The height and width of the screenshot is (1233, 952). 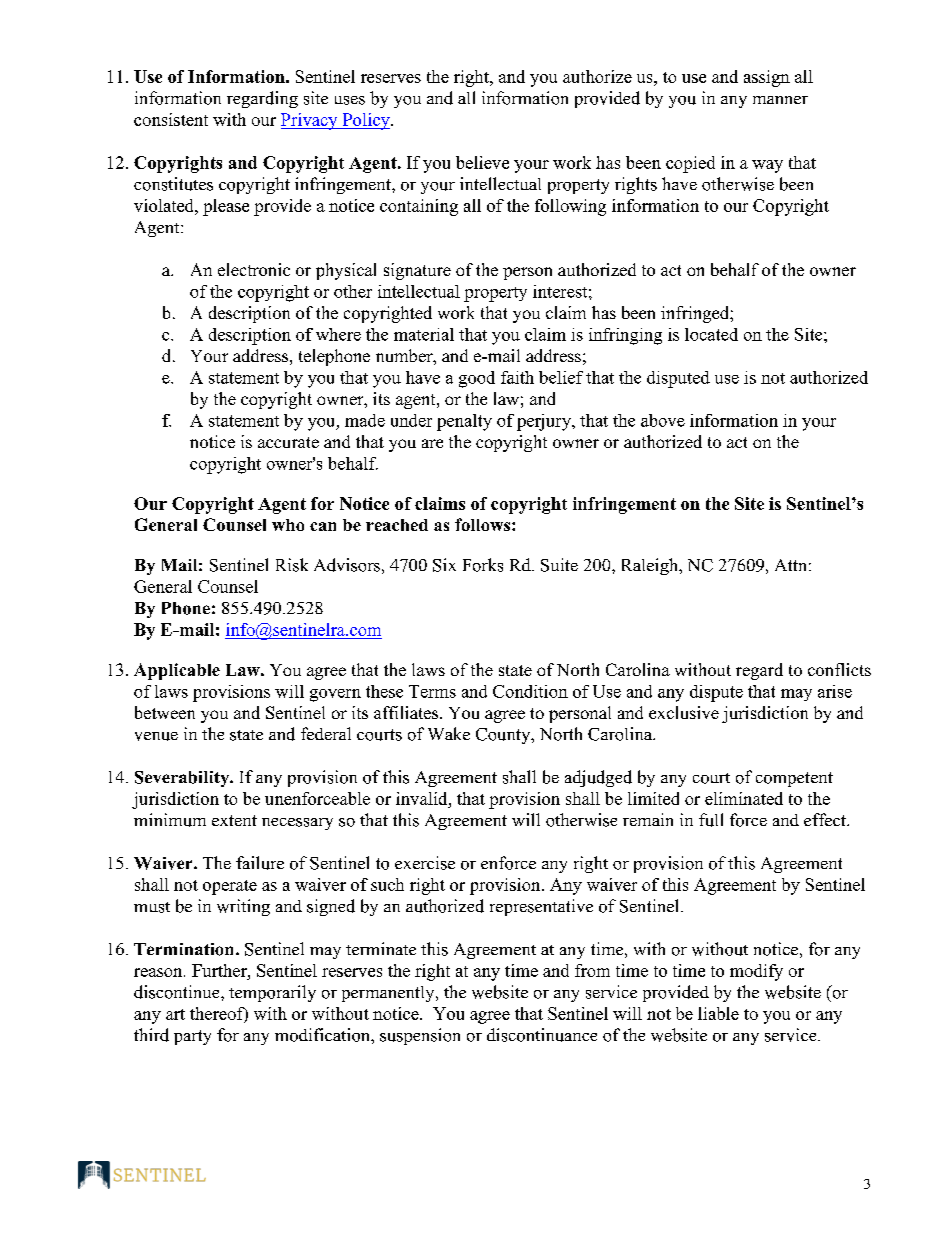 What do you see at coordinates (482, 162) in the screenshot?
I see `believe` at bounding box center [482, 162].
